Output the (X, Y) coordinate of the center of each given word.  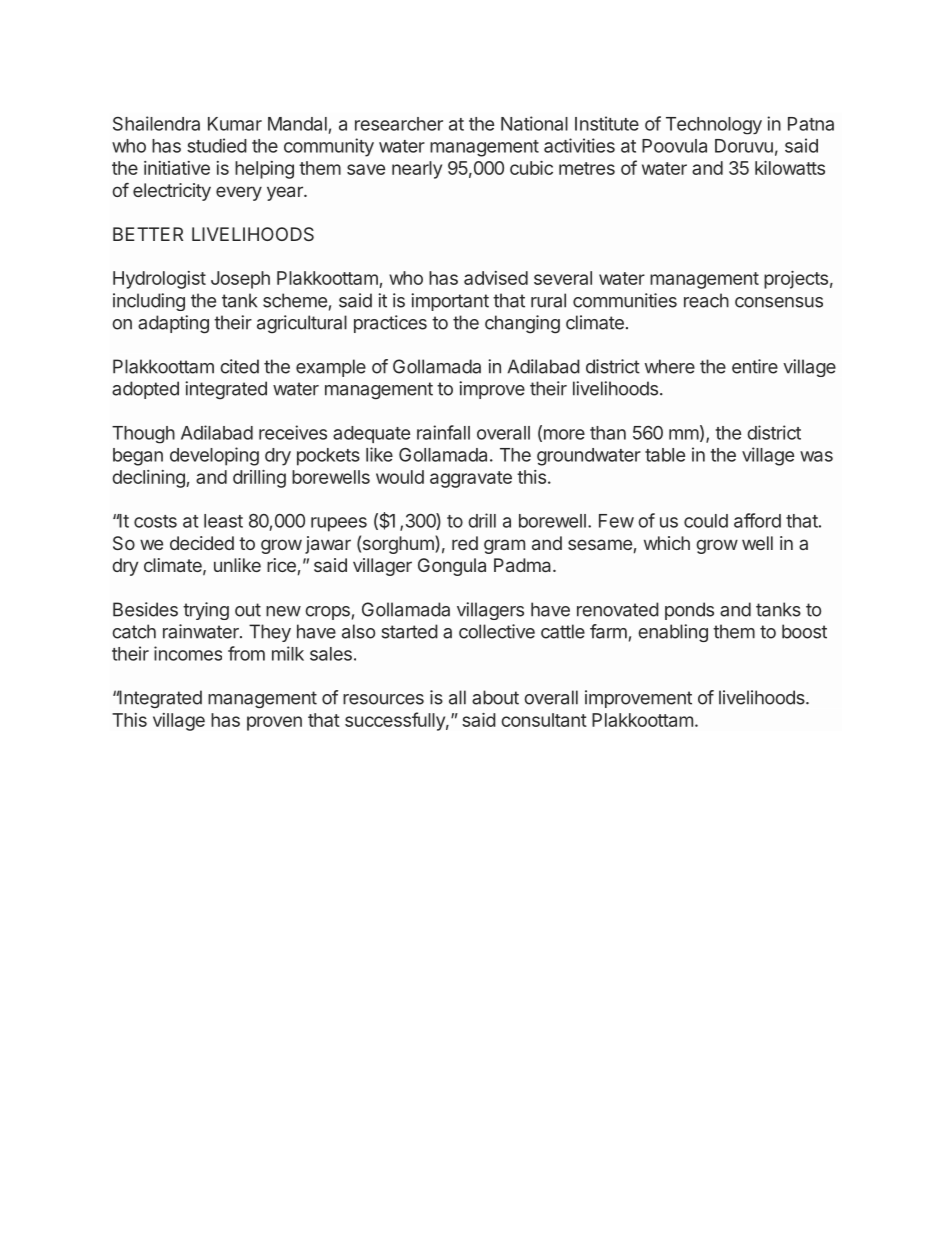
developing (214, 456)
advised (496, 278)
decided (202, 543)
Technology (714, 126)
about (495, 697)
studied (217, 145)
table (665, 455)
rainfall (443, 432)
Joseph (240, 280)
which (667, 543)
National (534, 123)
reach (706, 300)
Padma (524, 565)
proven (274, 723)
